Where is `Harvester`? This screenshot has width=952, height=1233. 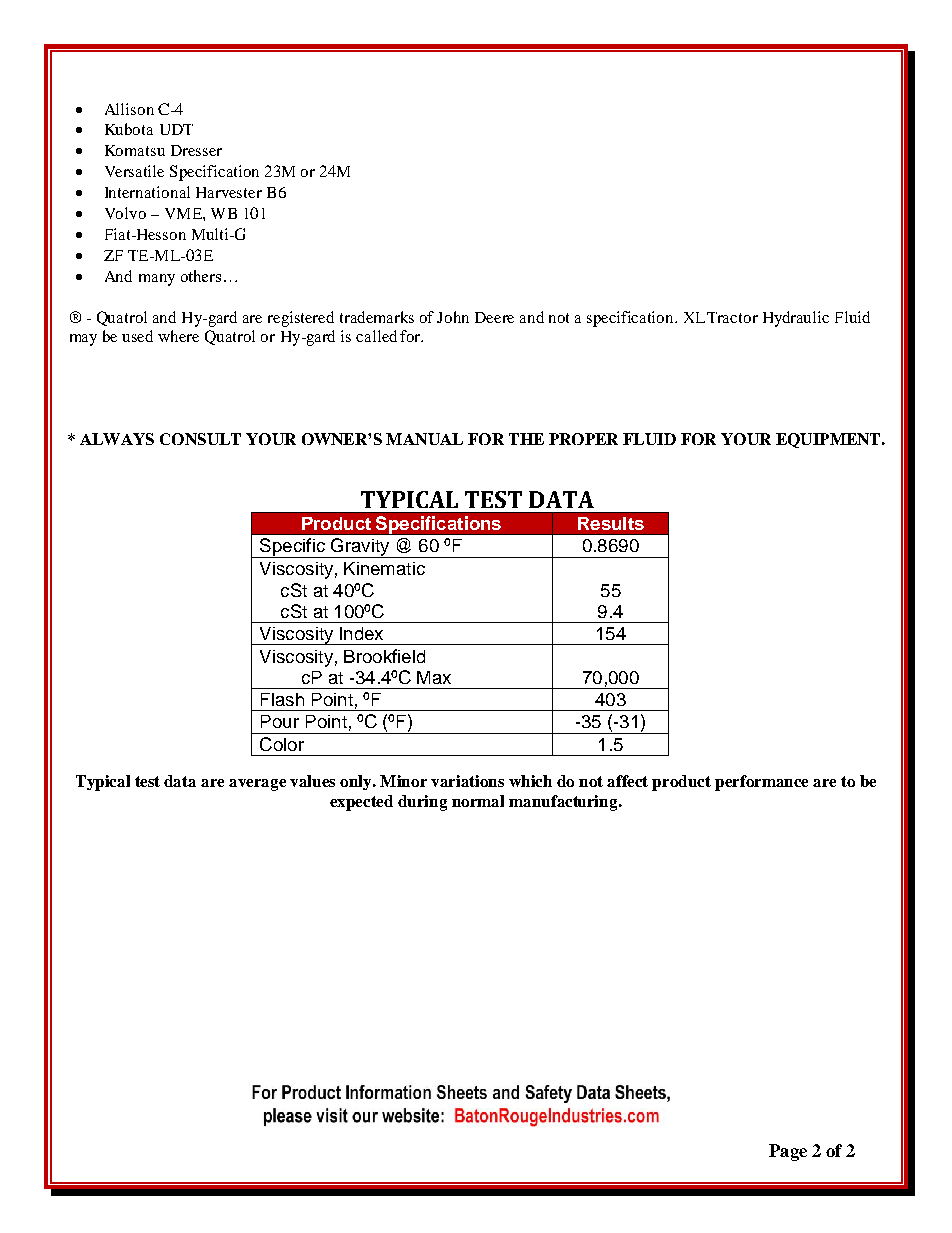 Harvester is located at coordinates (229, 192).
